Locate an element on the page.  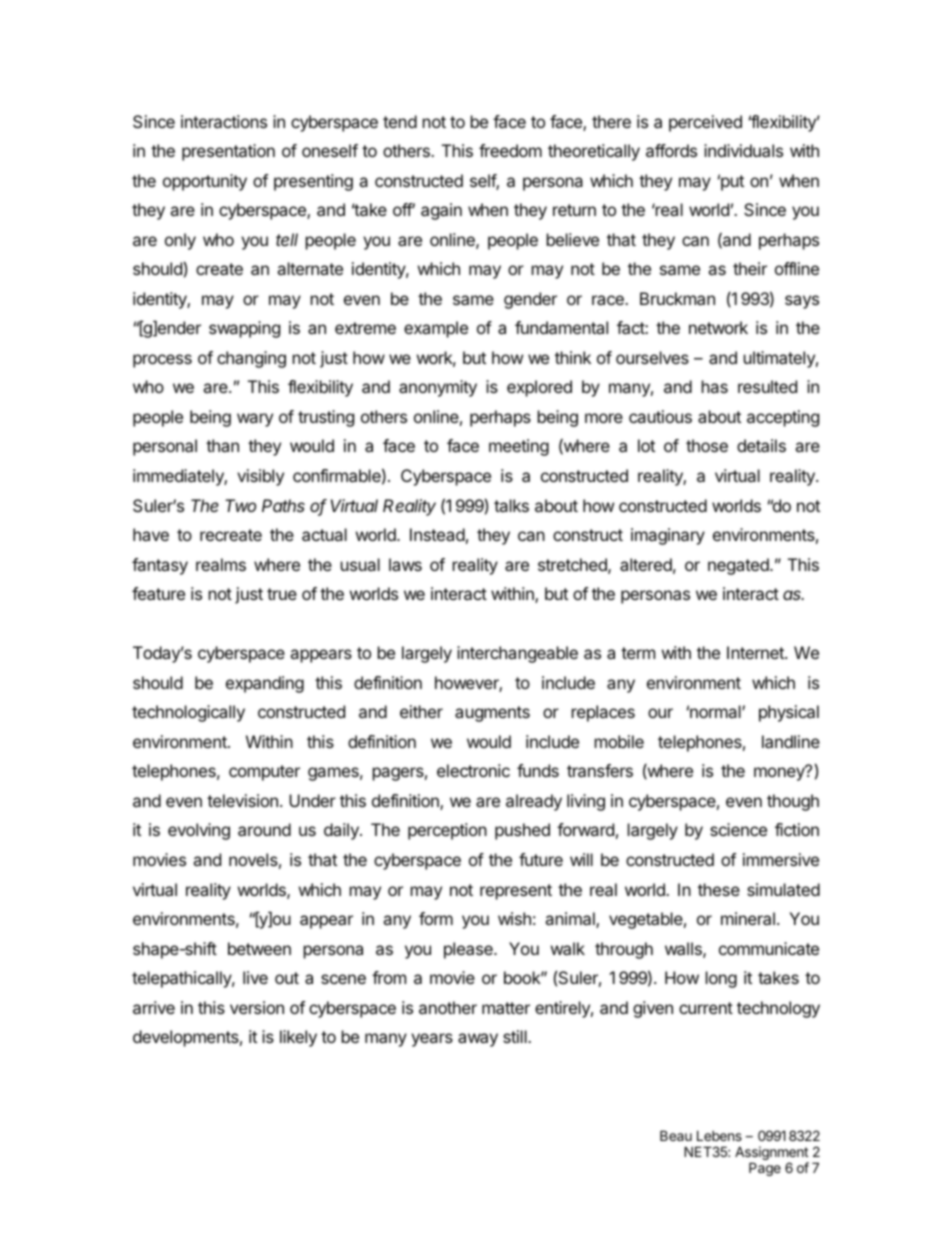
away is located at coordinates (478, 1040).
